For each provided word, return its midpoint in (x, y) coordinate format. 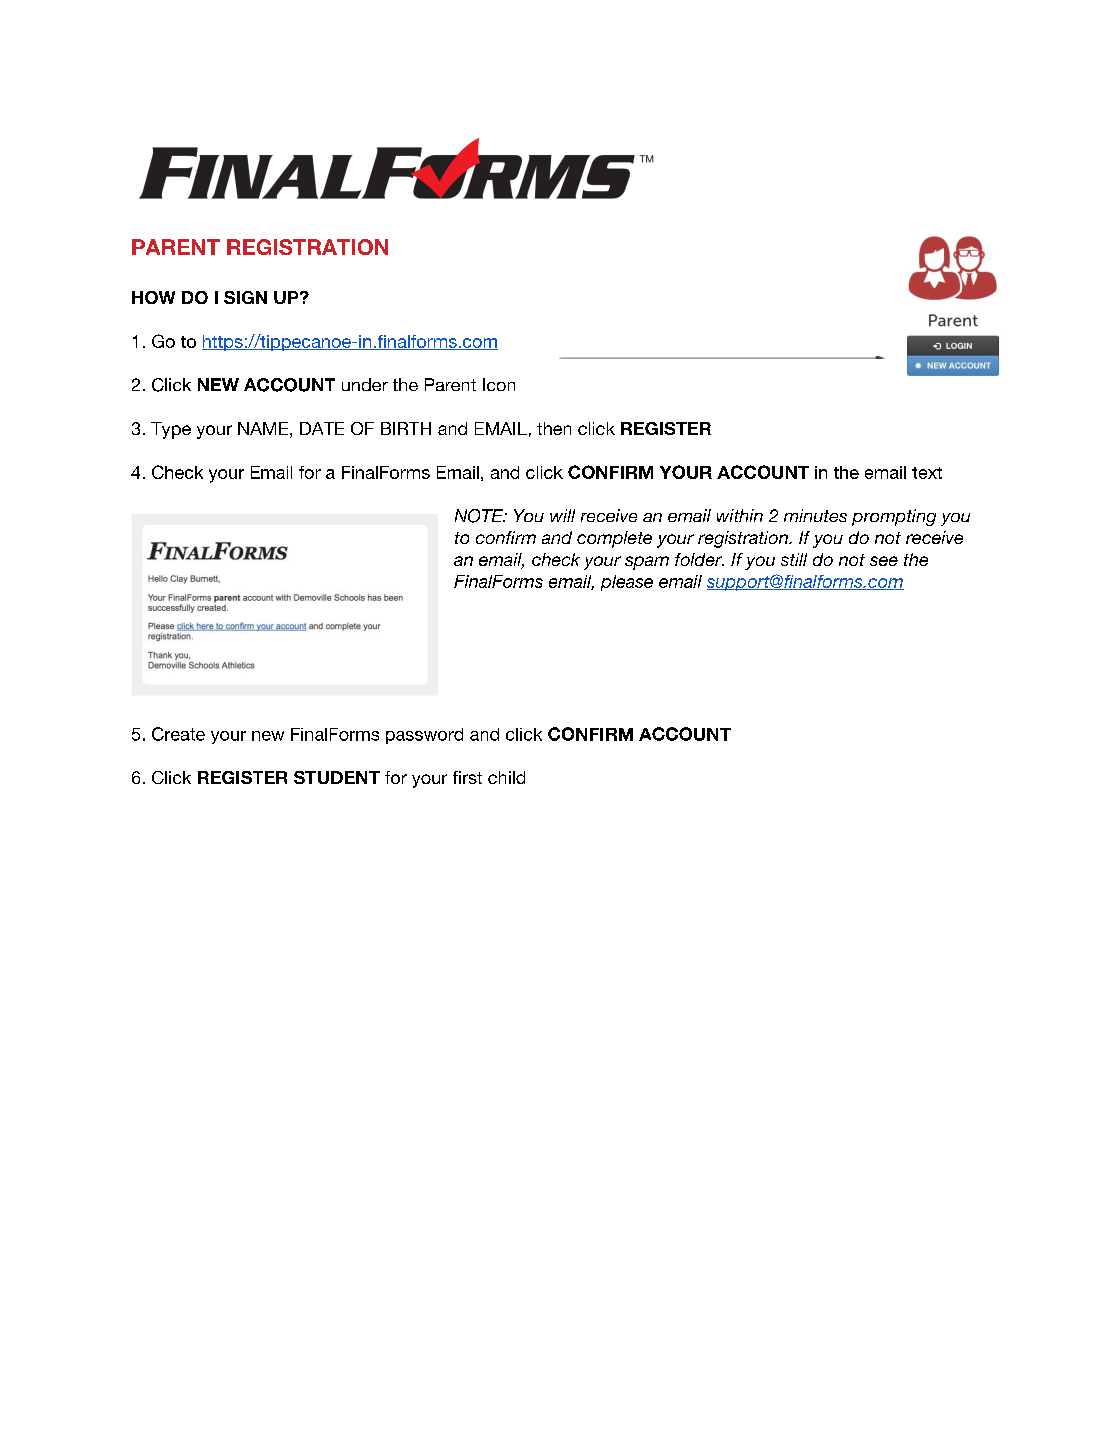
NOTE (480, 516)
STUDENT (337, 777)
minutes (815, 515)
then (554, 428)
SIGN (245, 297)
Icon (499, 384)
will (562, 515)
